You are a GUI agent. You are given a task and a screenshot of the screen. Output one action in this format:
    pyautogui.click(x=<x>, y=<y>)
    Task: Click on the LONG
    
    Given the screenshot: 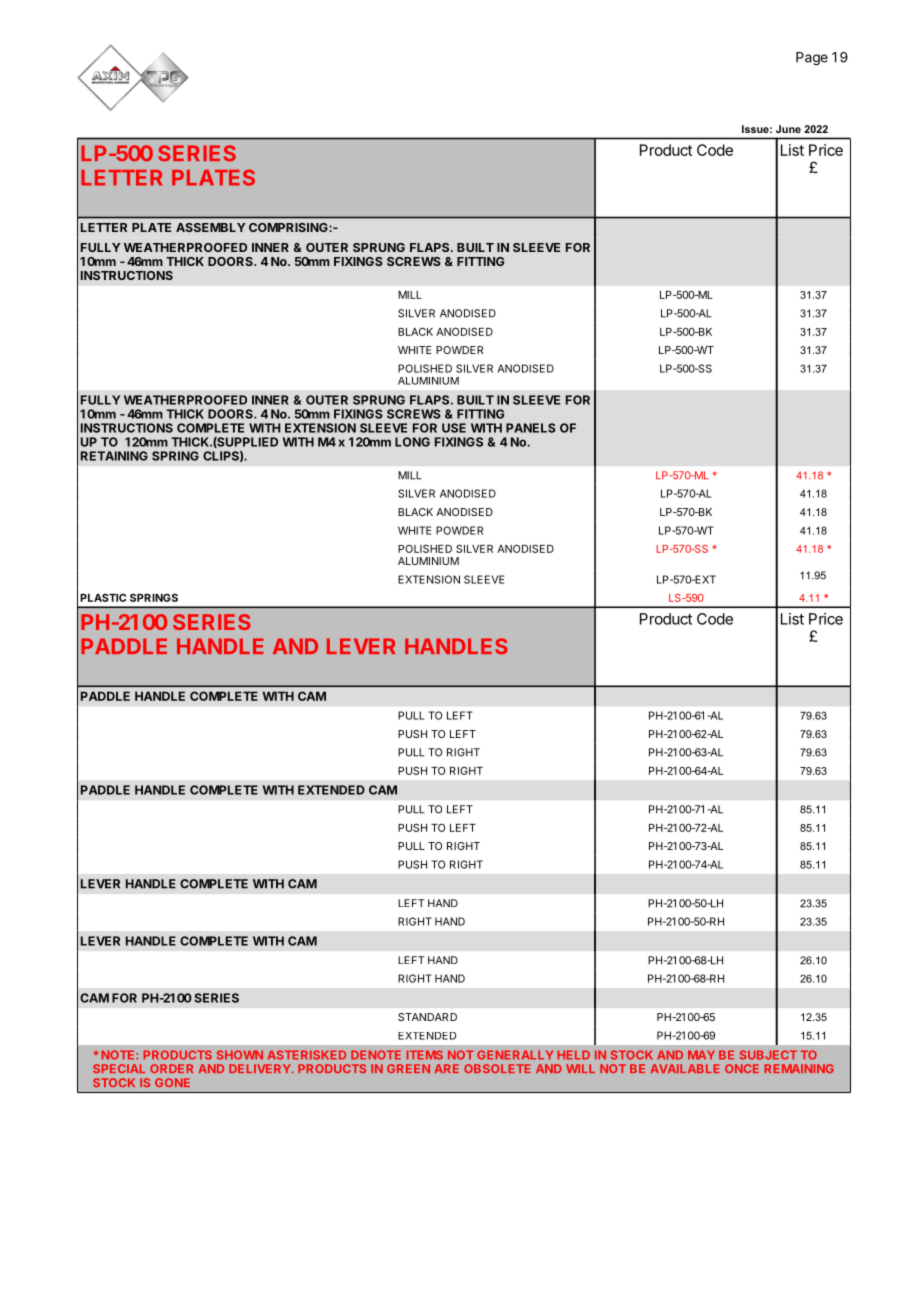 What is the action you would take?
    pyautogui.click(x=412, y=442)
